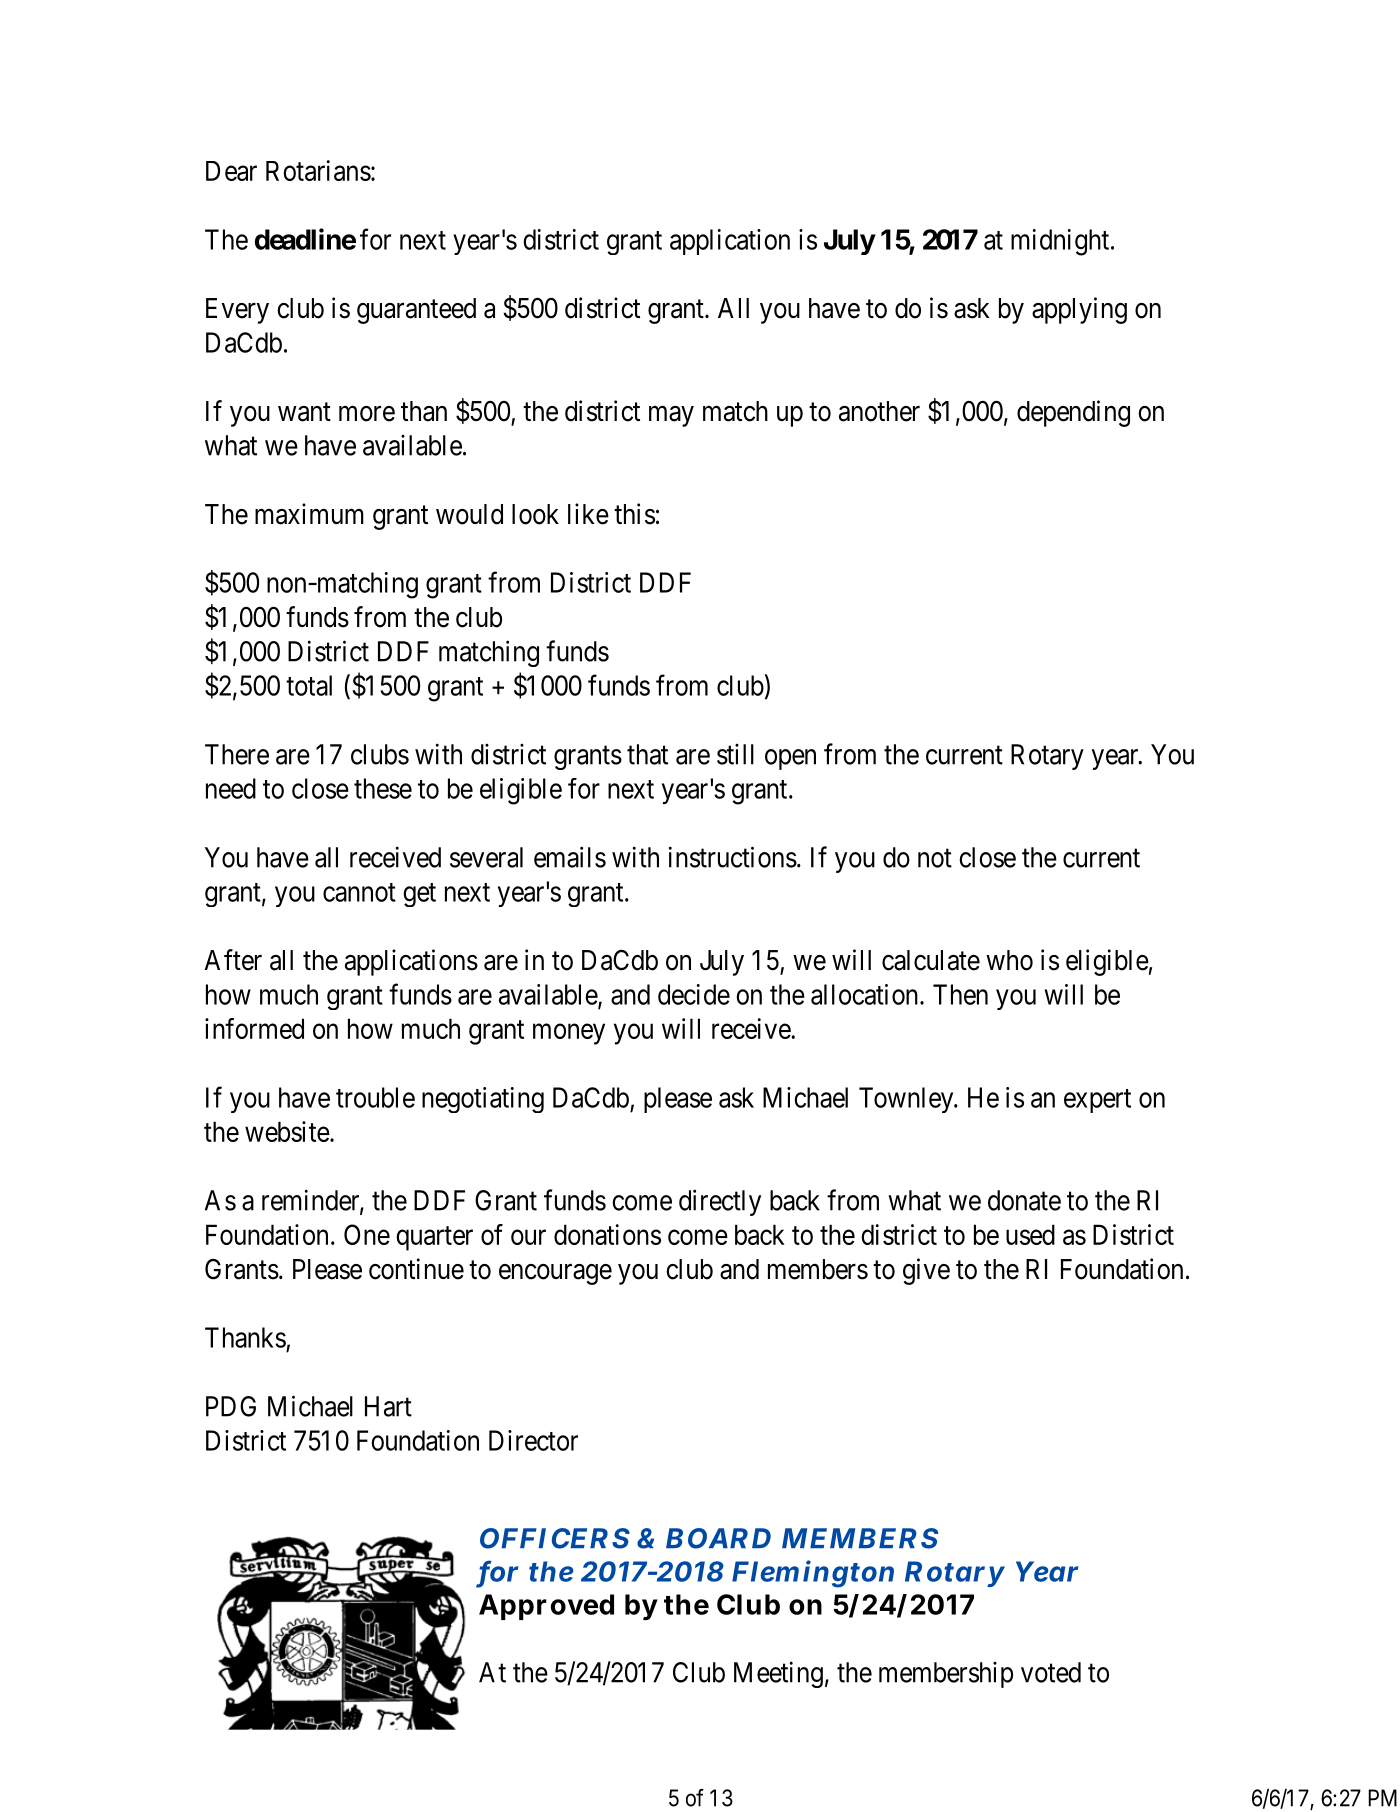 This image has width=1400, height=1812. Describe the element at coordinates (718, 1538) in the image. I see `BOARD` at that location.
